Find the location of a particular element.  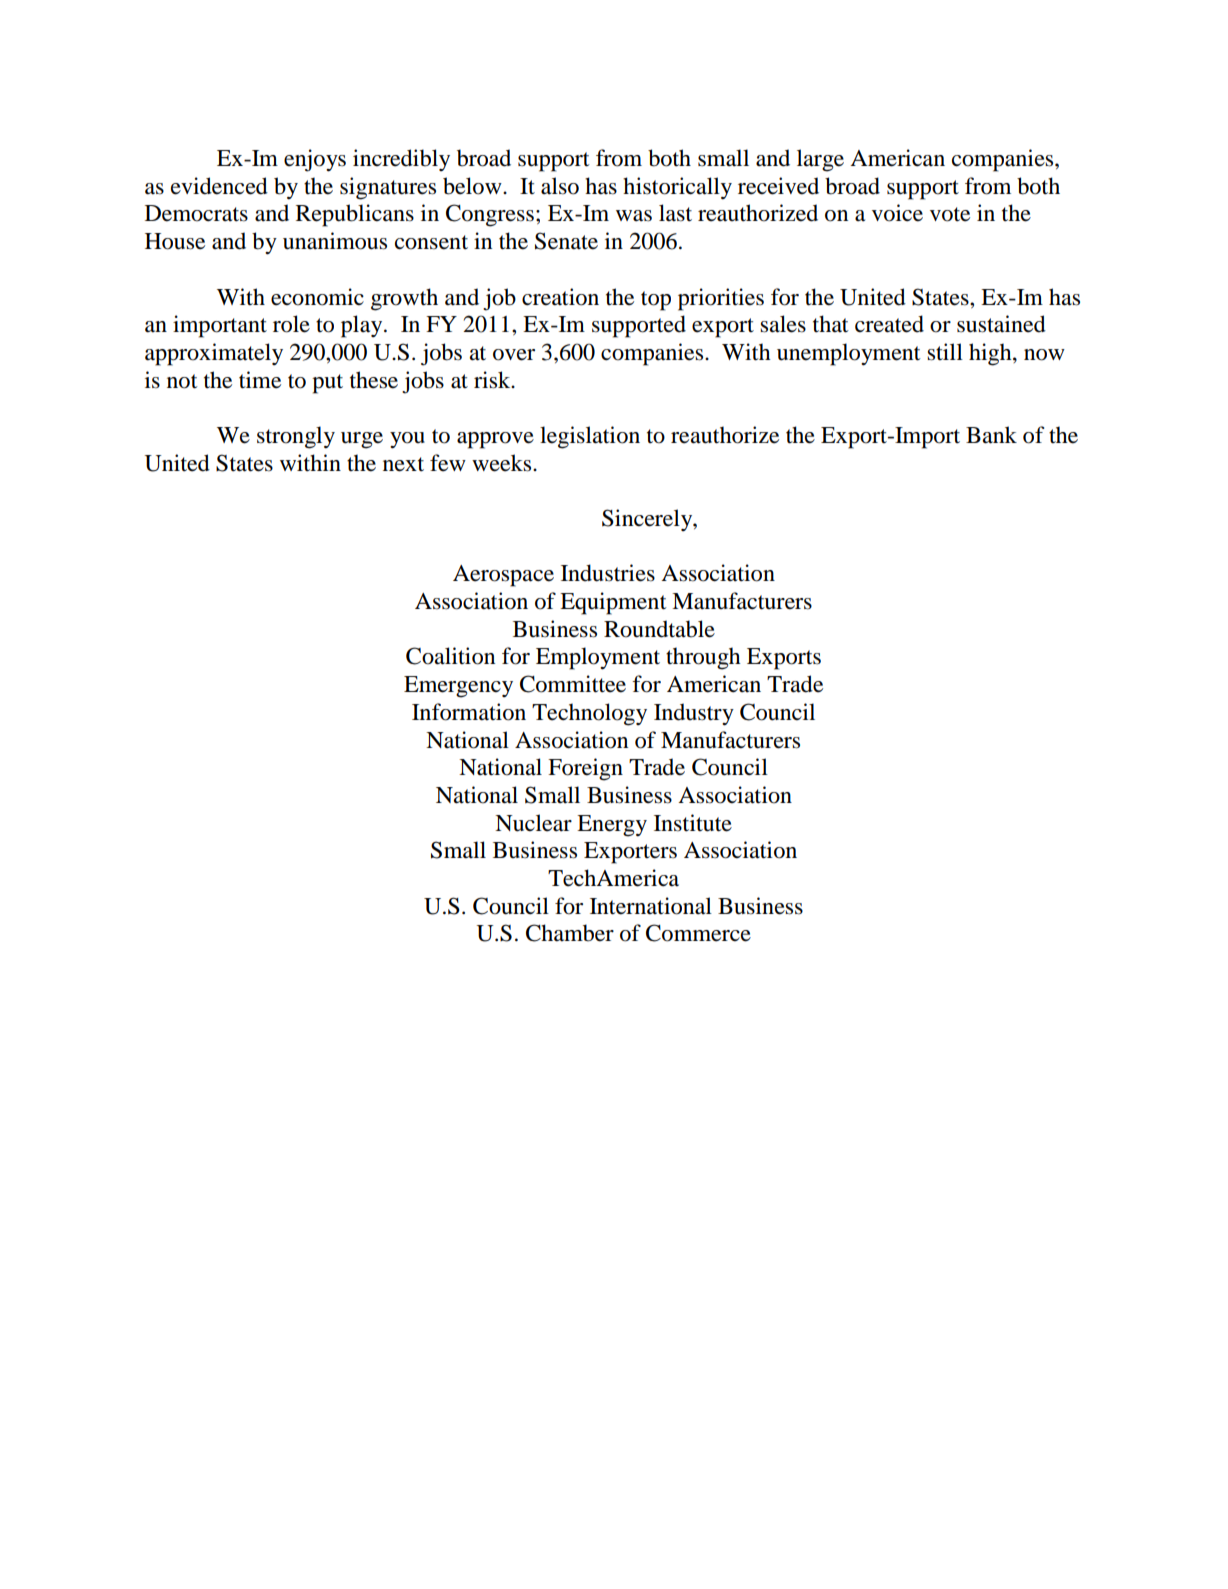

evidenced is located at coordinates (219, 186).
